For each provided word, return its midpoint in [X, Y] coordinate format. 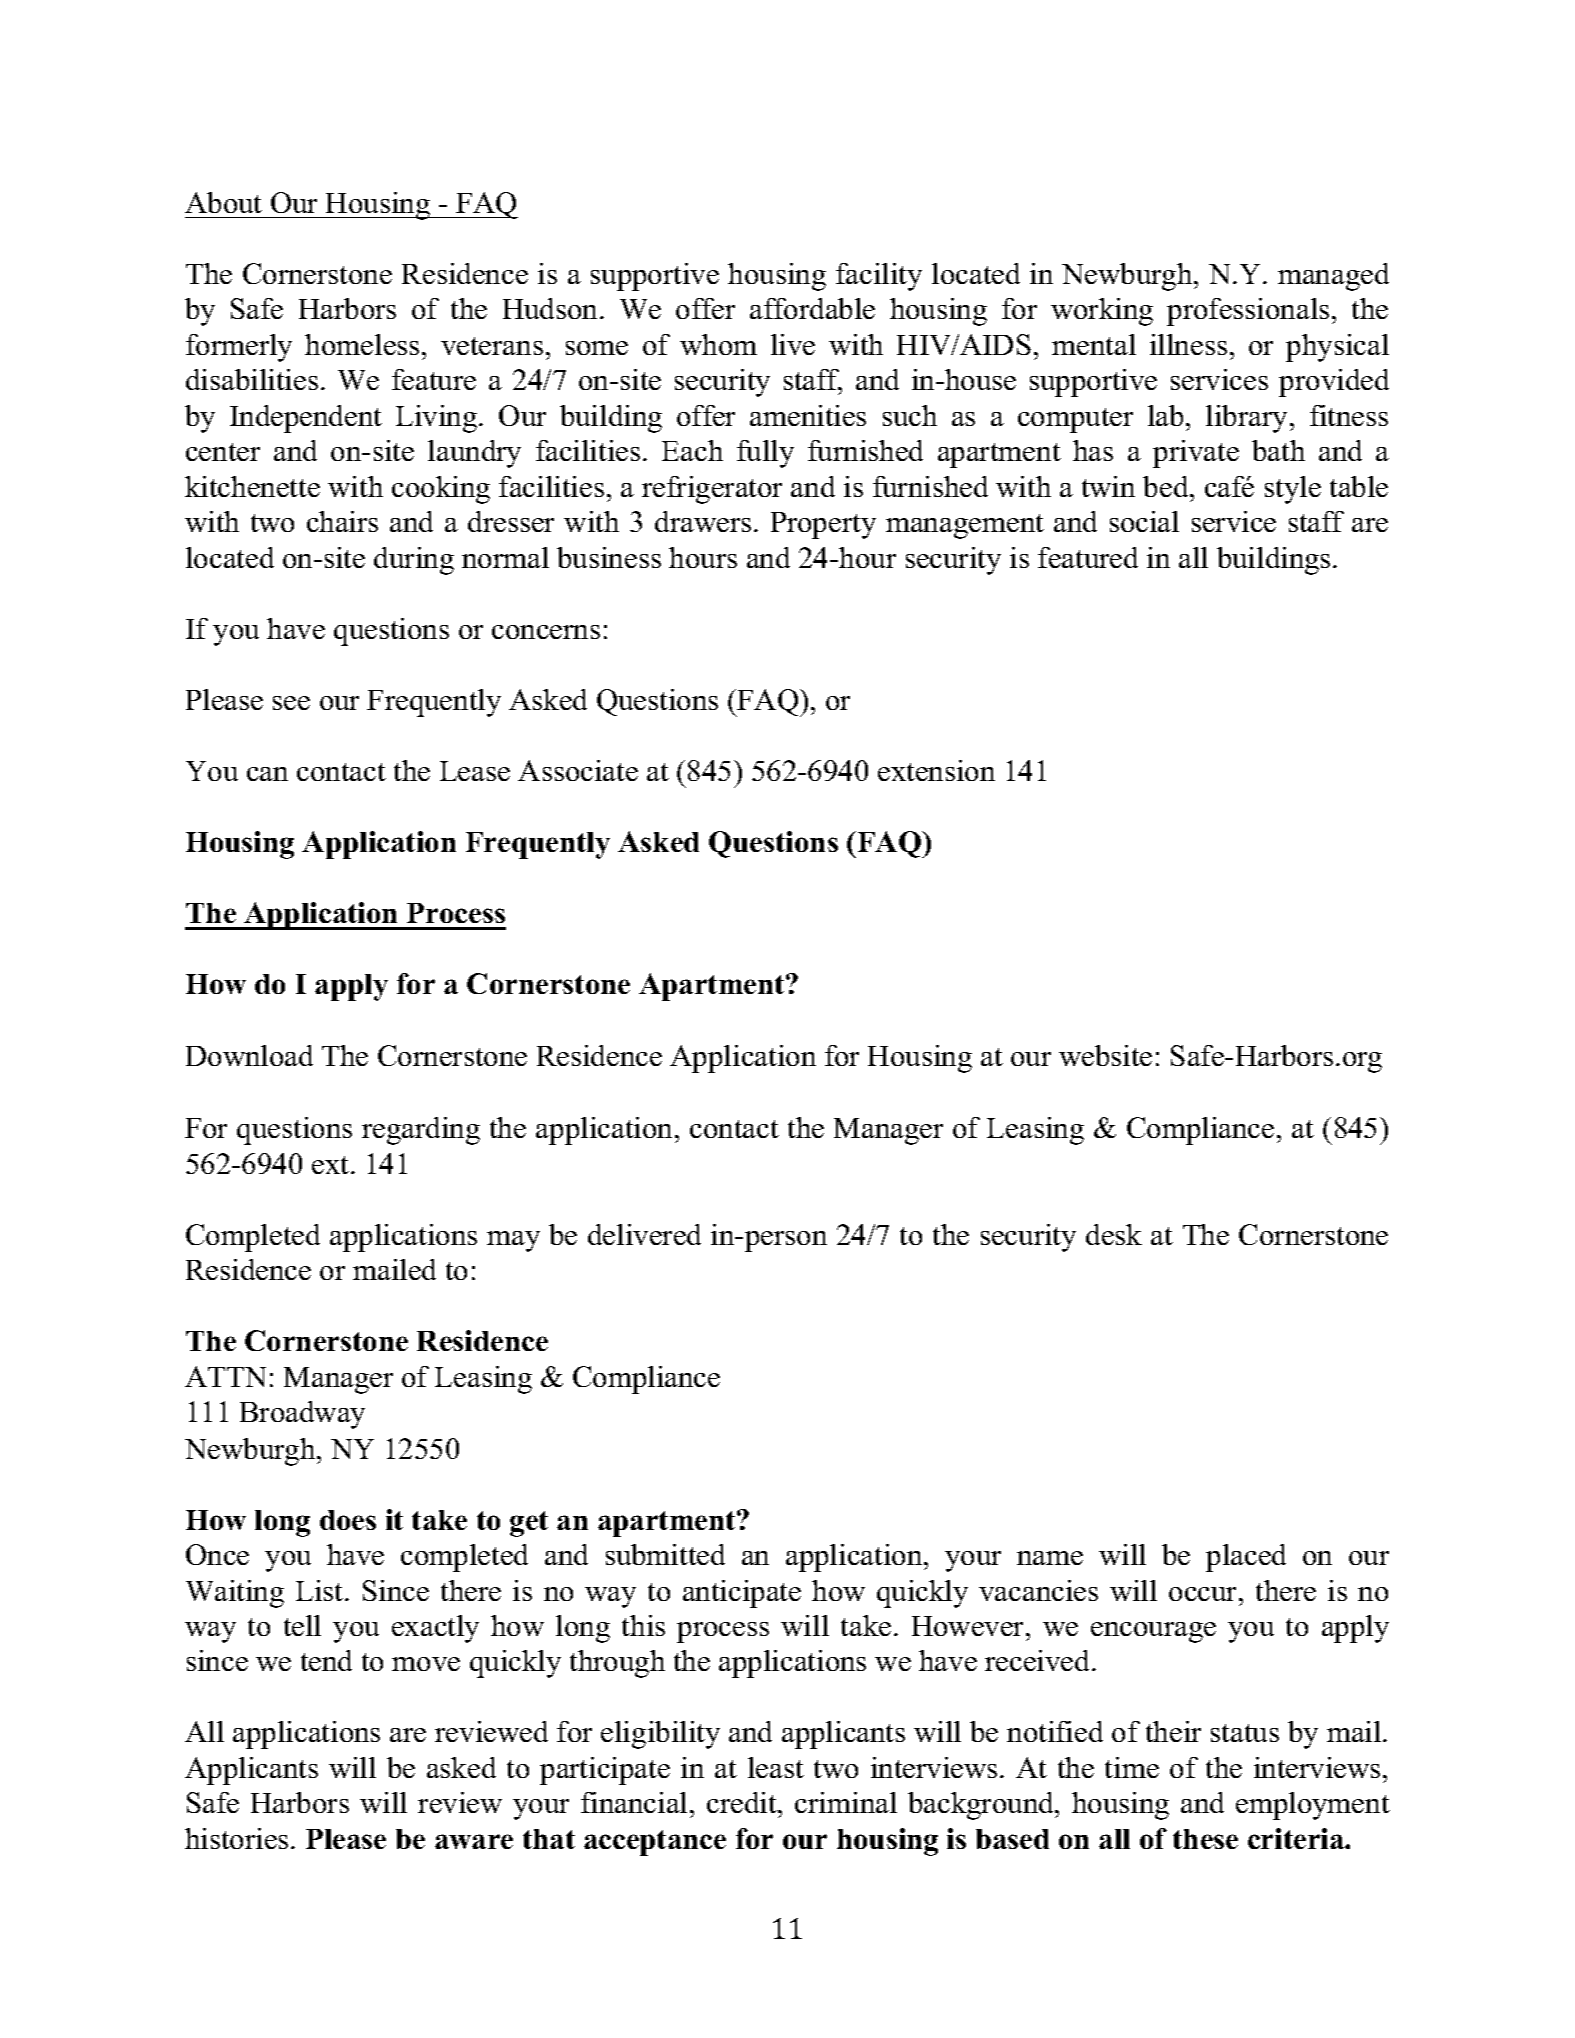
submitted [665, 1554]
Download [249, 1055]
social [1144, 521]
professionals [1248, 312]
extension [936, 770]
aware [474, 1841]
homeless [362, 344]
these [1205, 1839]
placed [1246, 1558]
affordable [812, 308]
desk [1114, 1234]
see [291, 703]
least [776, 1767]
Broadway [302, 1415]
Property [823, 525]
